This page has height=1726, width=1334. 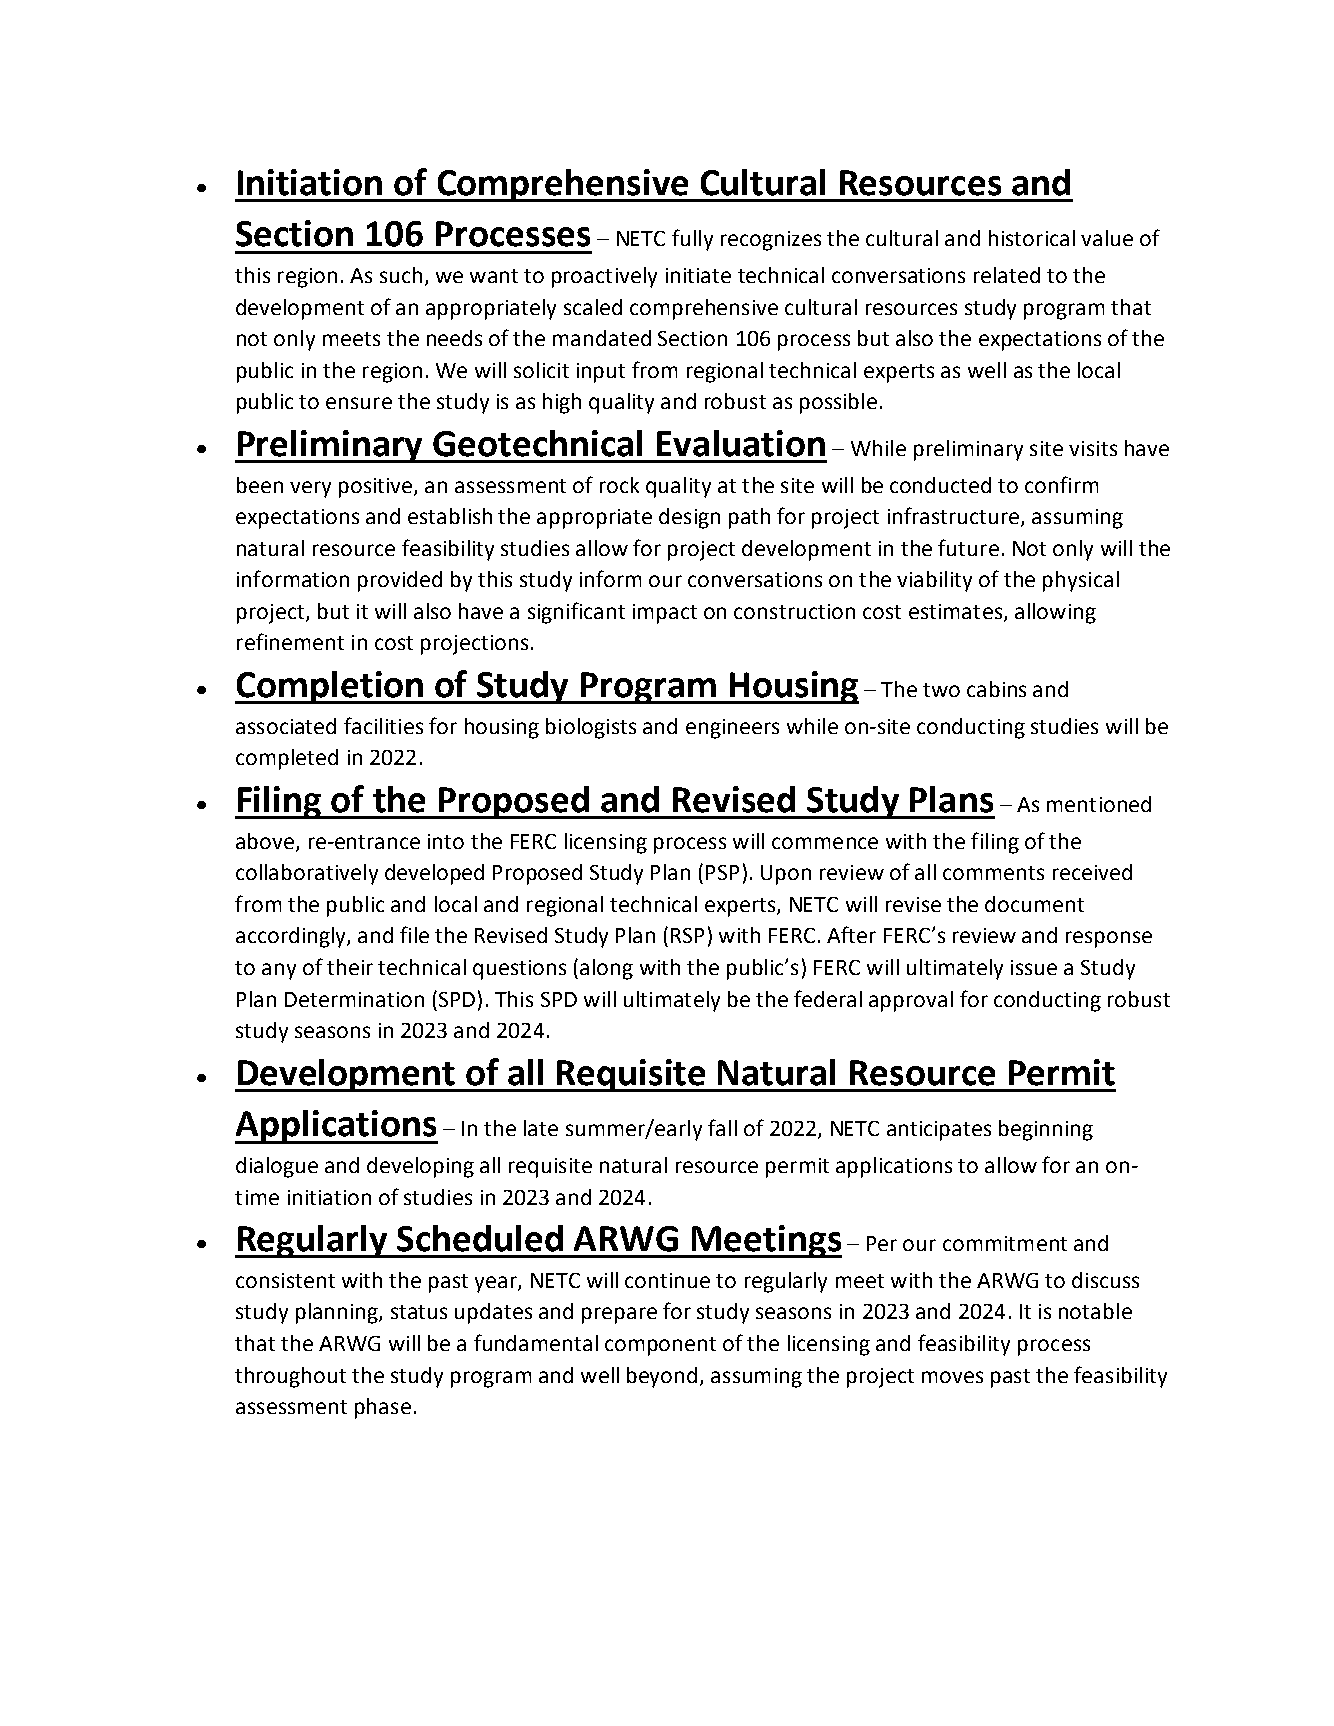 I want to click on phase, so click(x=383, y=1408).
